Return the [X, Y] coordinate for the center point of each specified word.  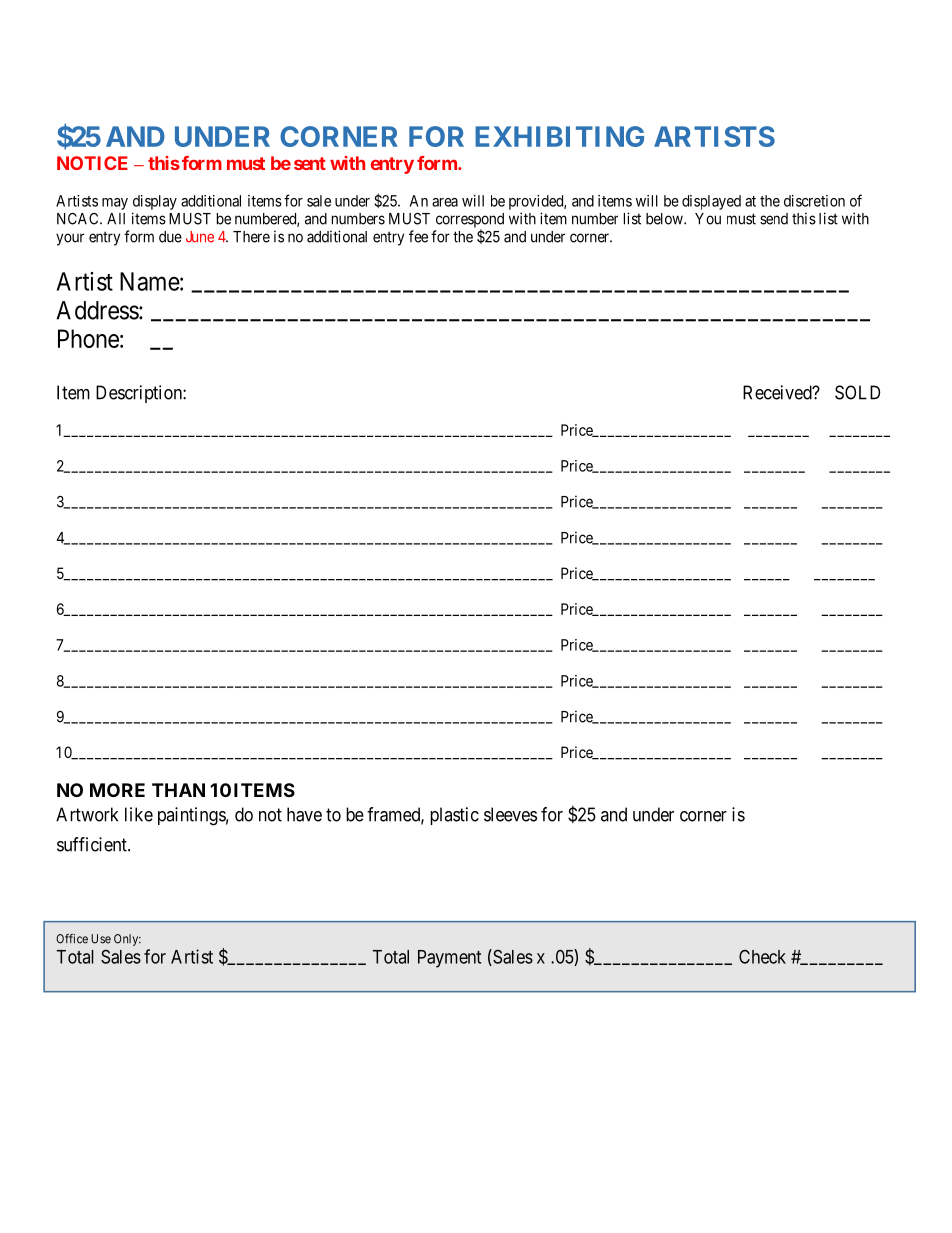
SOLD [857, 392]
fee [418, 236]
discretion [814, 201]
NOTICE [92, 163]
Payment [449, 959]
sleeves [510, 814]
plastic [454, 816]
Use [101, 939]
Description [140, 394]
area [445, 202]
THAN [178, 790]
